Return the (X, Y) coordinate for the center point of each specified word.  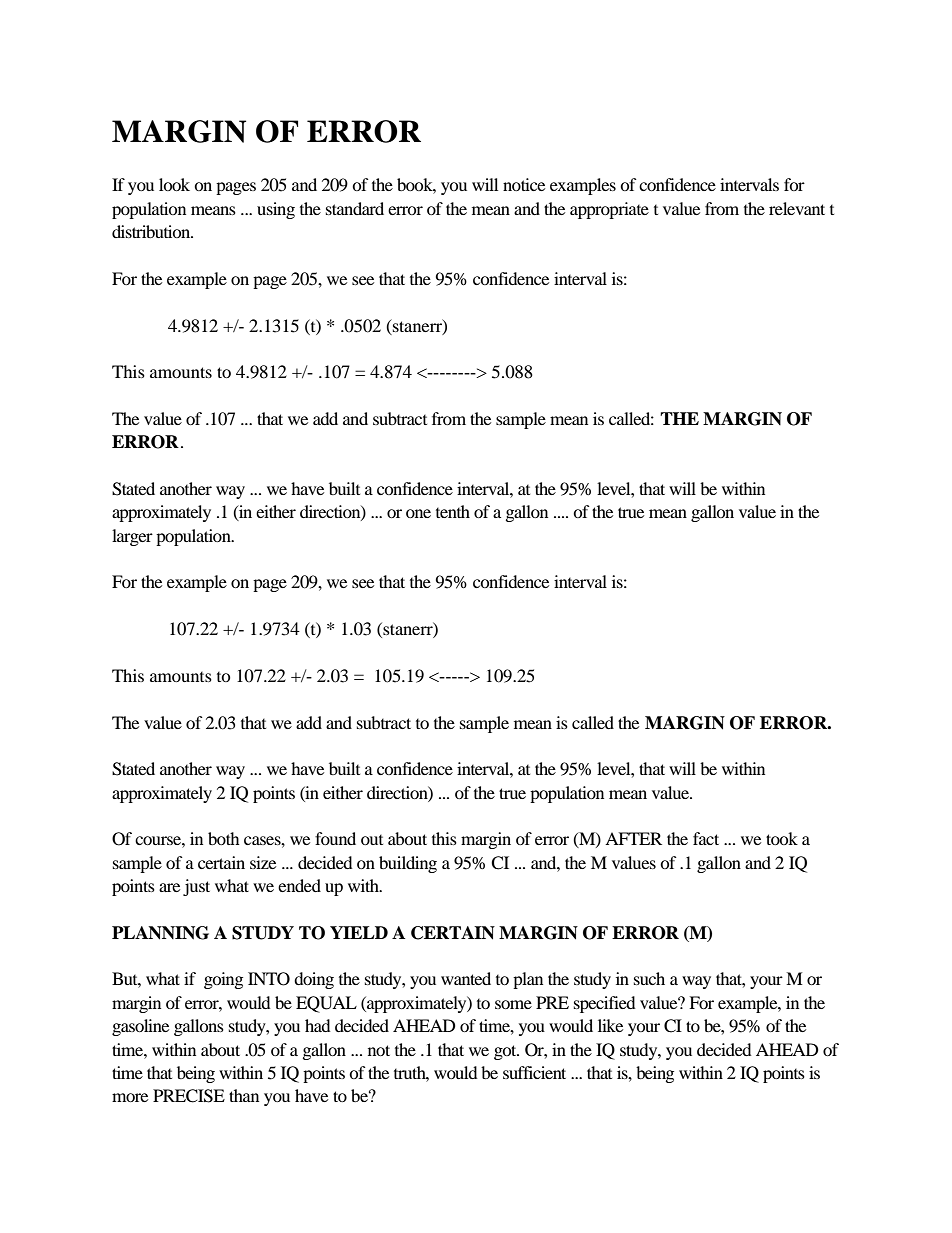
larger (132, 537)
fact (706, 838)
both (224, 838)
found (335, 838)
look (174, 184)
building (408, 864)
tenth (453, 511)
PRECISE (189, 1096)
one (418, 513)
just (196, 887)
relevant (797, 208)
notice (524, 184)
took (782, 838)
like (610, 1025)
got (506, 1052)
